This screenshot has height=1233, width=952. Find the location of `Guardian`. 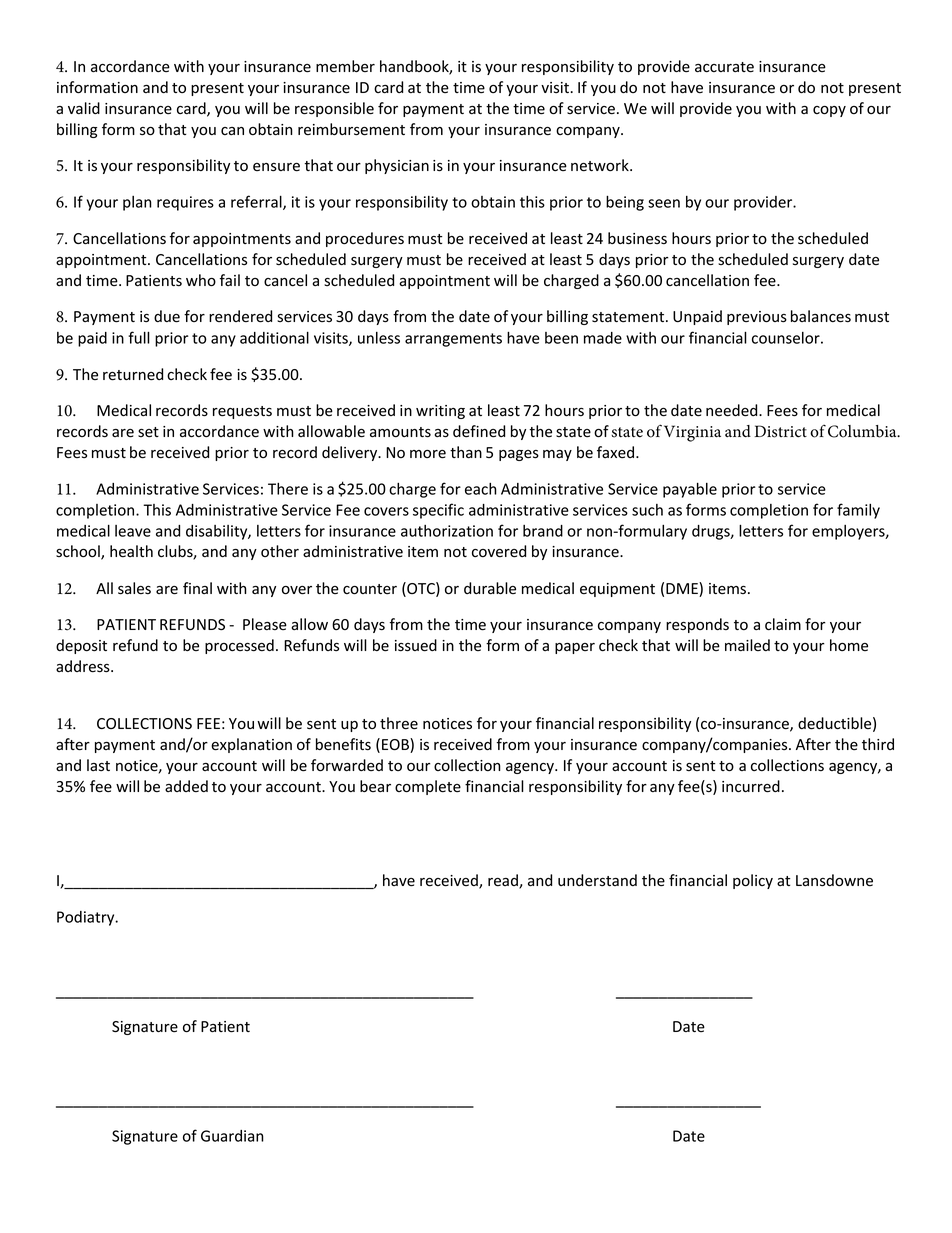

Guardian is located at coordinates (232, 1136).
